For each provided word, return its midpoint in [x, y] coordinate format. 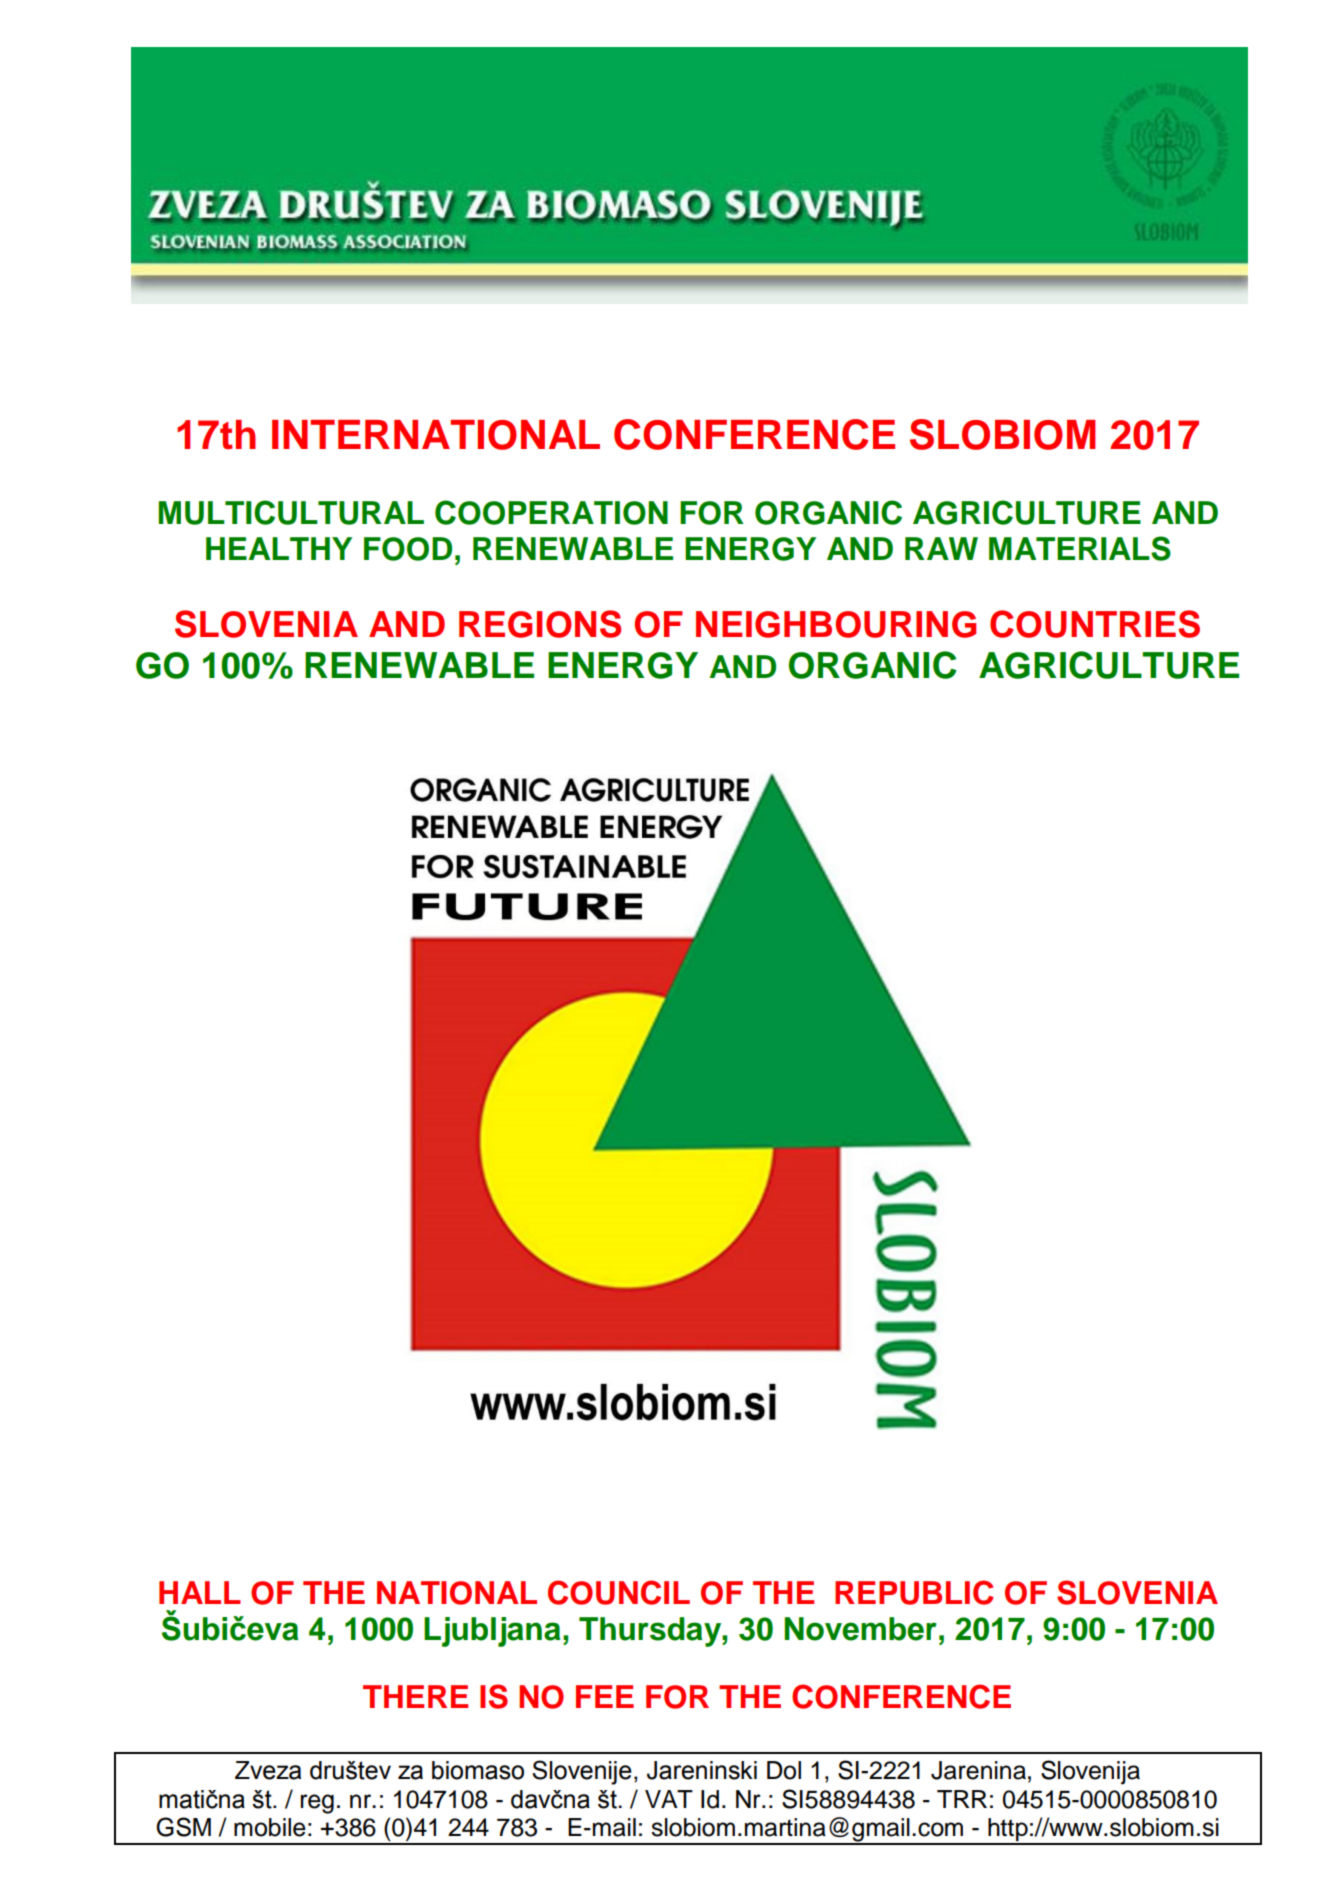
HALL [200, 1592]
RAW [941, 548]
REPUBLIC [914, 1592]
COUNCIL [619, 1592]
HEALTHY [279, 548]
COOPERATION [551, 512]
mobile [270, 1827]
